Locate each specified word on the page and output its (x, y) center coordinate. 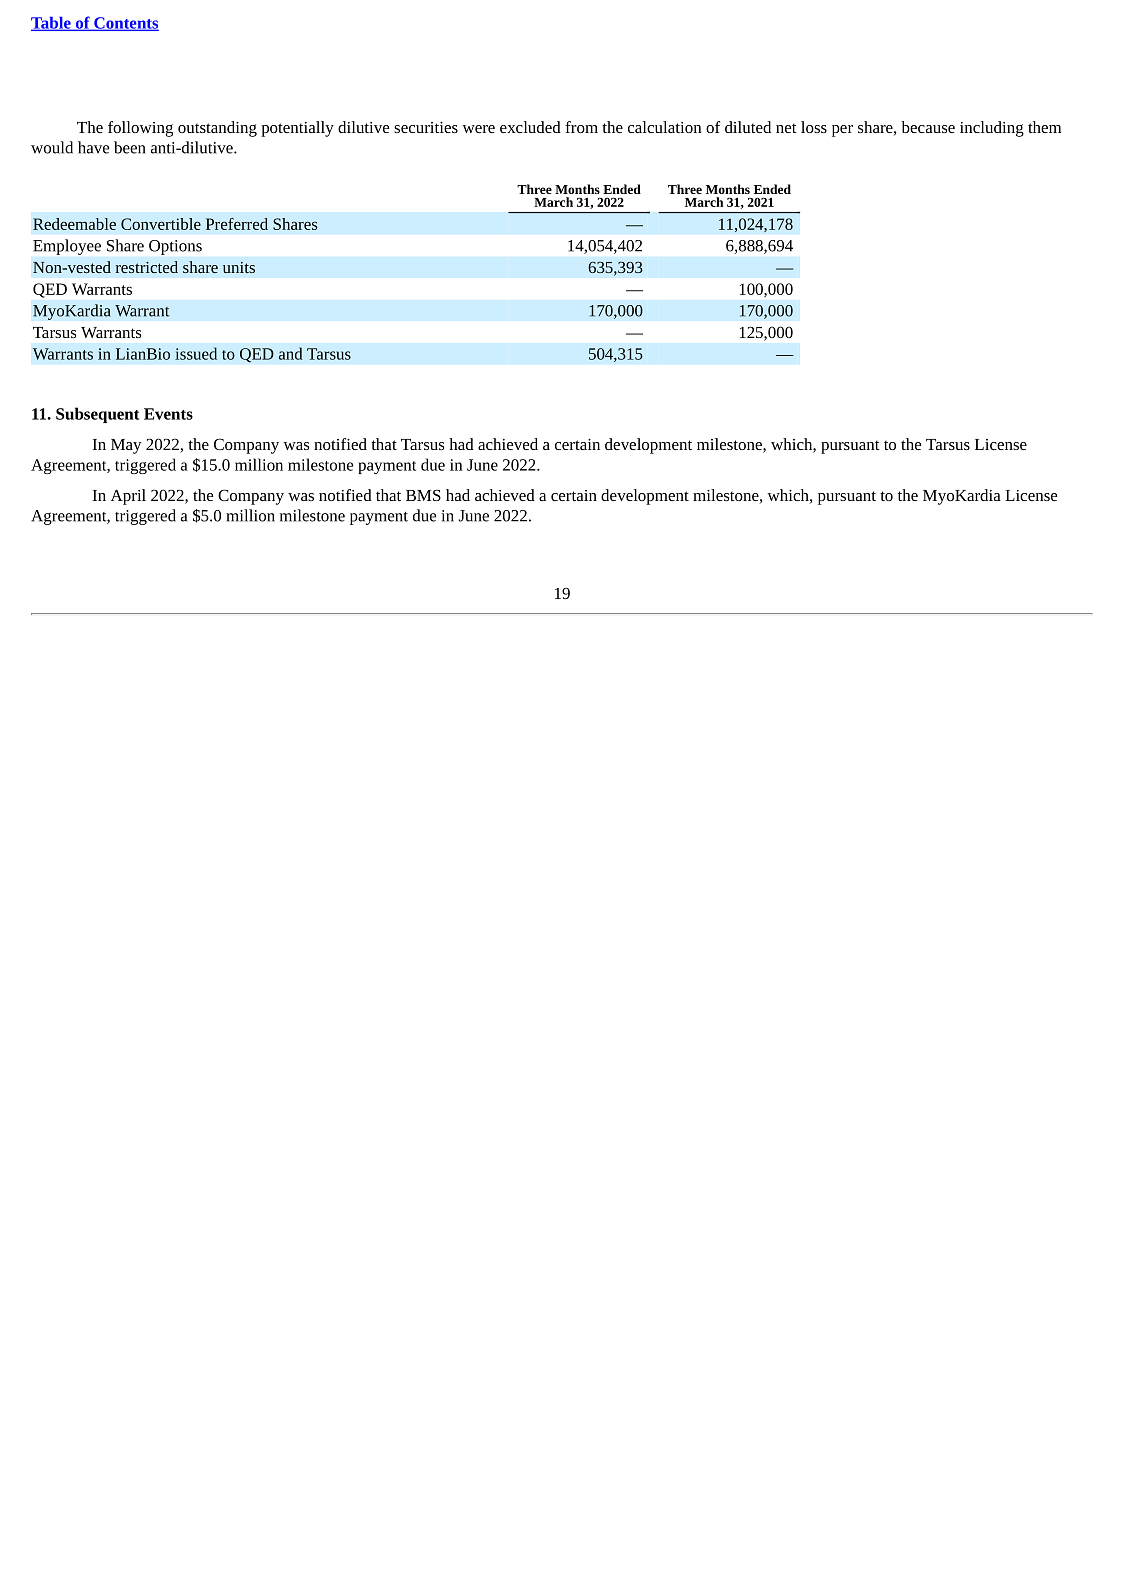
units (239, 267)
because (928, 127)
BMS (423, 495)
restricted (147, 267)
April (128, 497)
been (129, 147)
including (992, 129)
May (126, 446)
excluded (530, 127)
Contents (125, 24)
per (842, 131)
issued (196, 353)
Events (168, 414)
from (581, 127)
